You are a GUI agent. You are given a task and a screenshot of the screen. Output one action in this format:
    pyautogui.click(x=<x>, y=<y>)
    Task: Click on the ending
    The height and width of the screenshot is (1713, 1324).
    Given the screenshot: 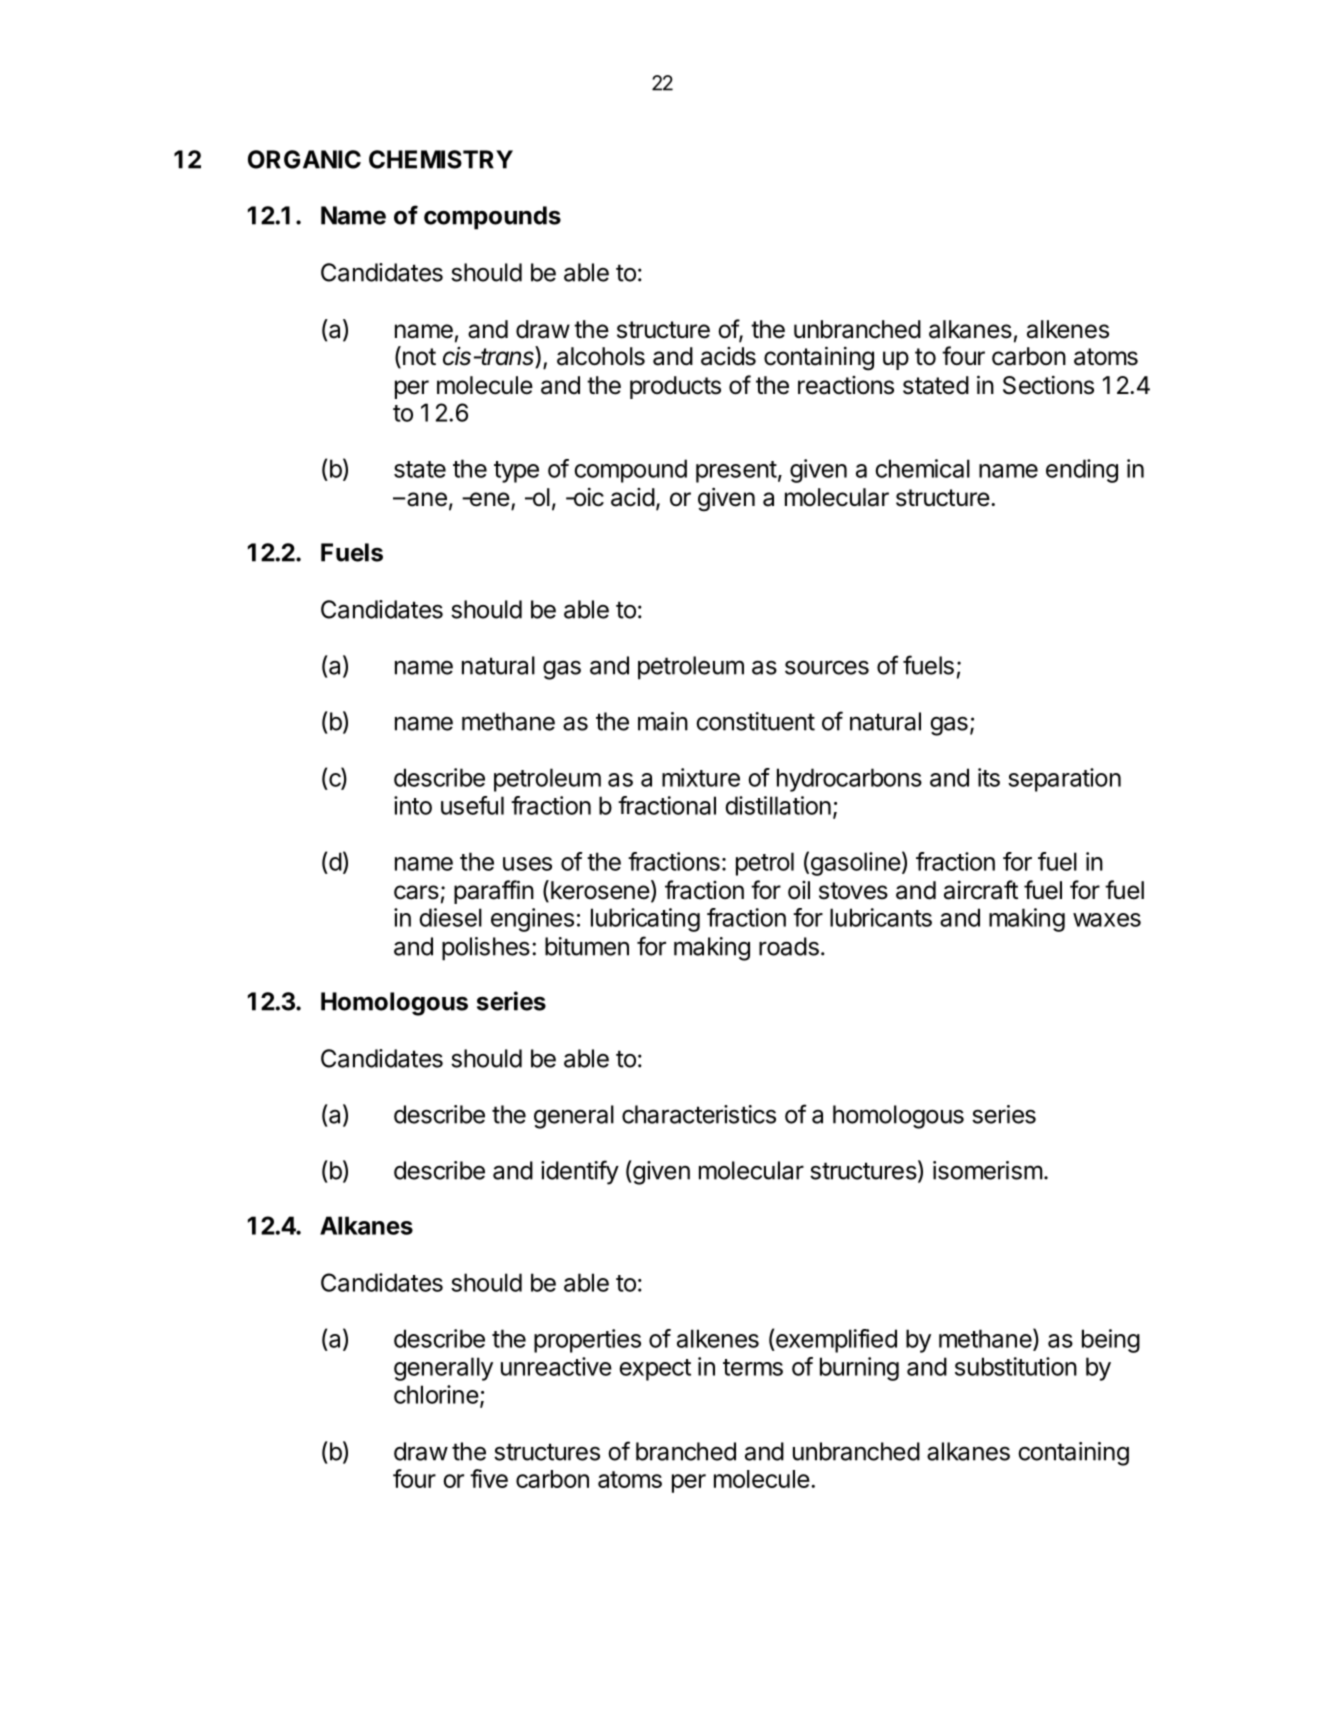 What is the action you would take?
    pyautogui.click(x=1082, y=471)
